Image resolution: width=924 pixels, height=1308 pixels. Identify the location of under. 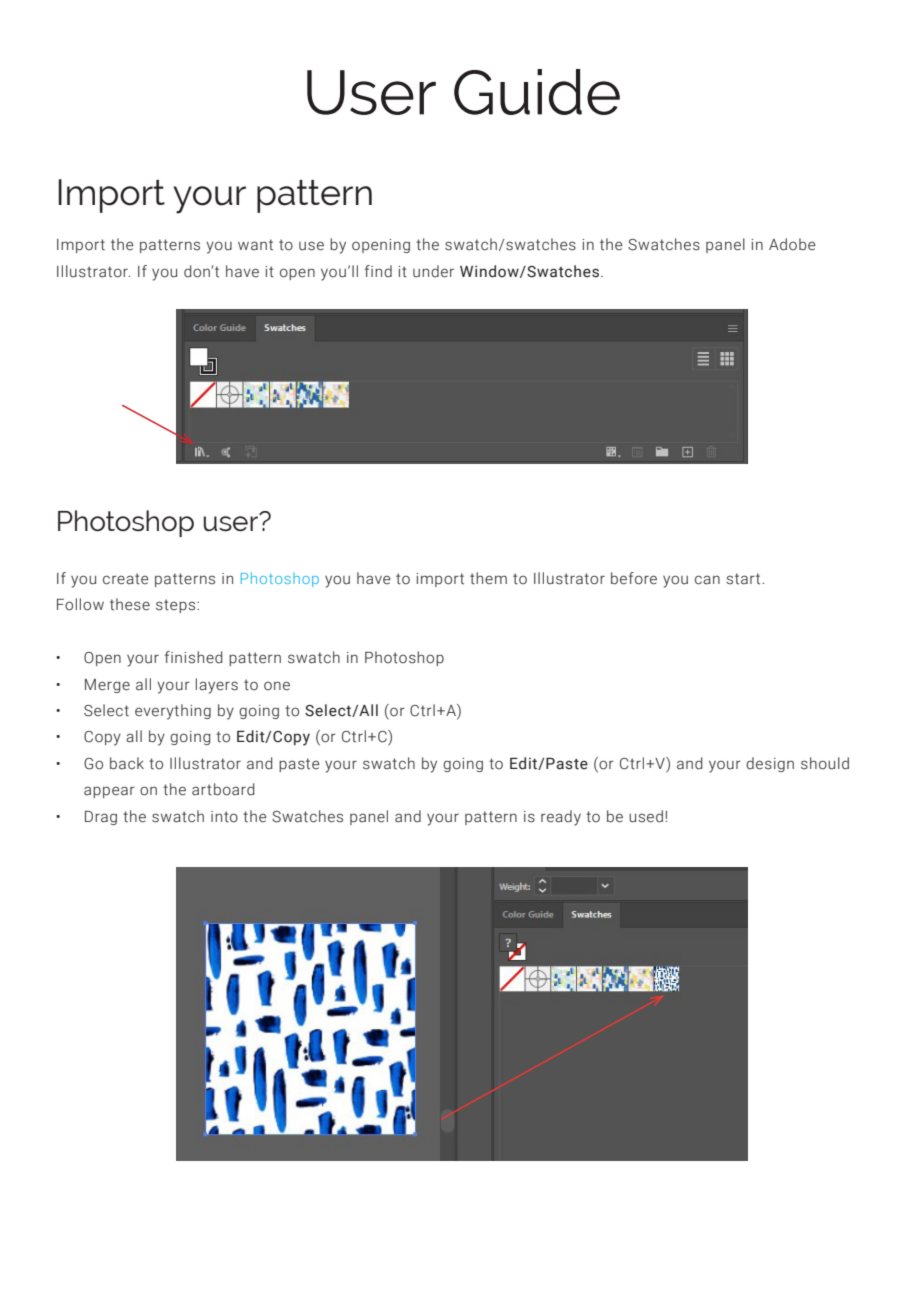
(433, 271).
